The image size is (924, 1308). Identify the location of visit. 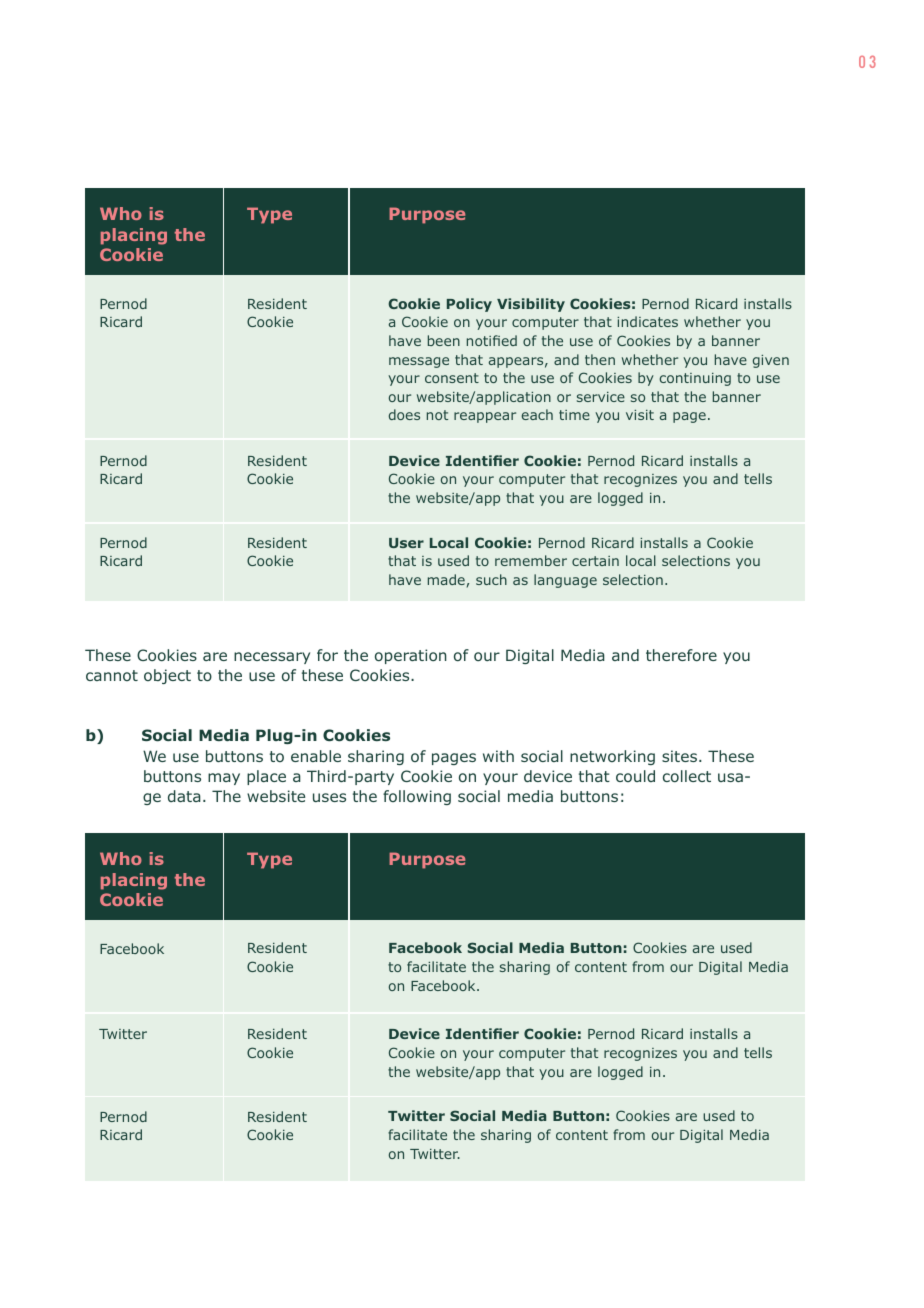
(640, 415).
